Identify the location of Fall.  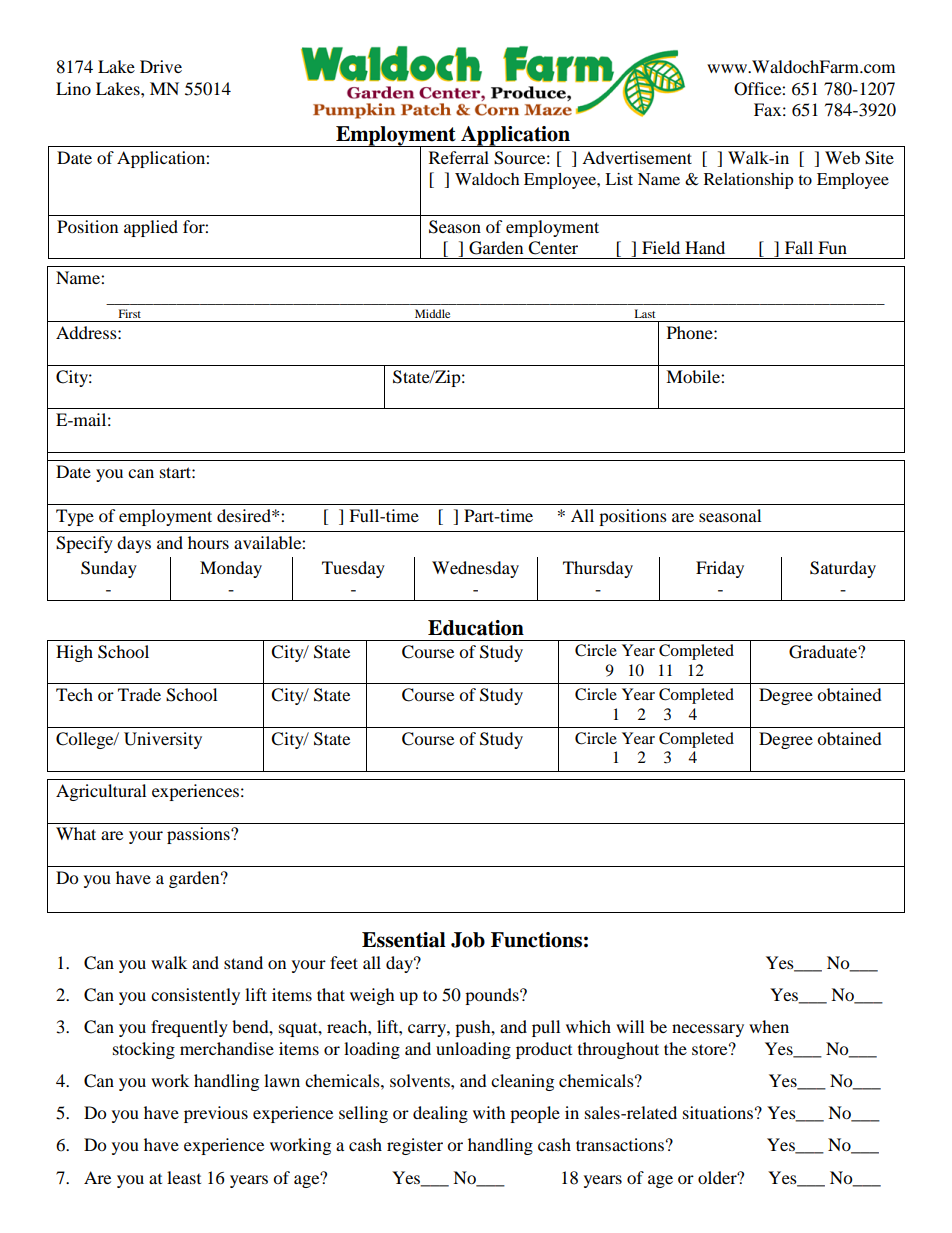
(799, 247).
